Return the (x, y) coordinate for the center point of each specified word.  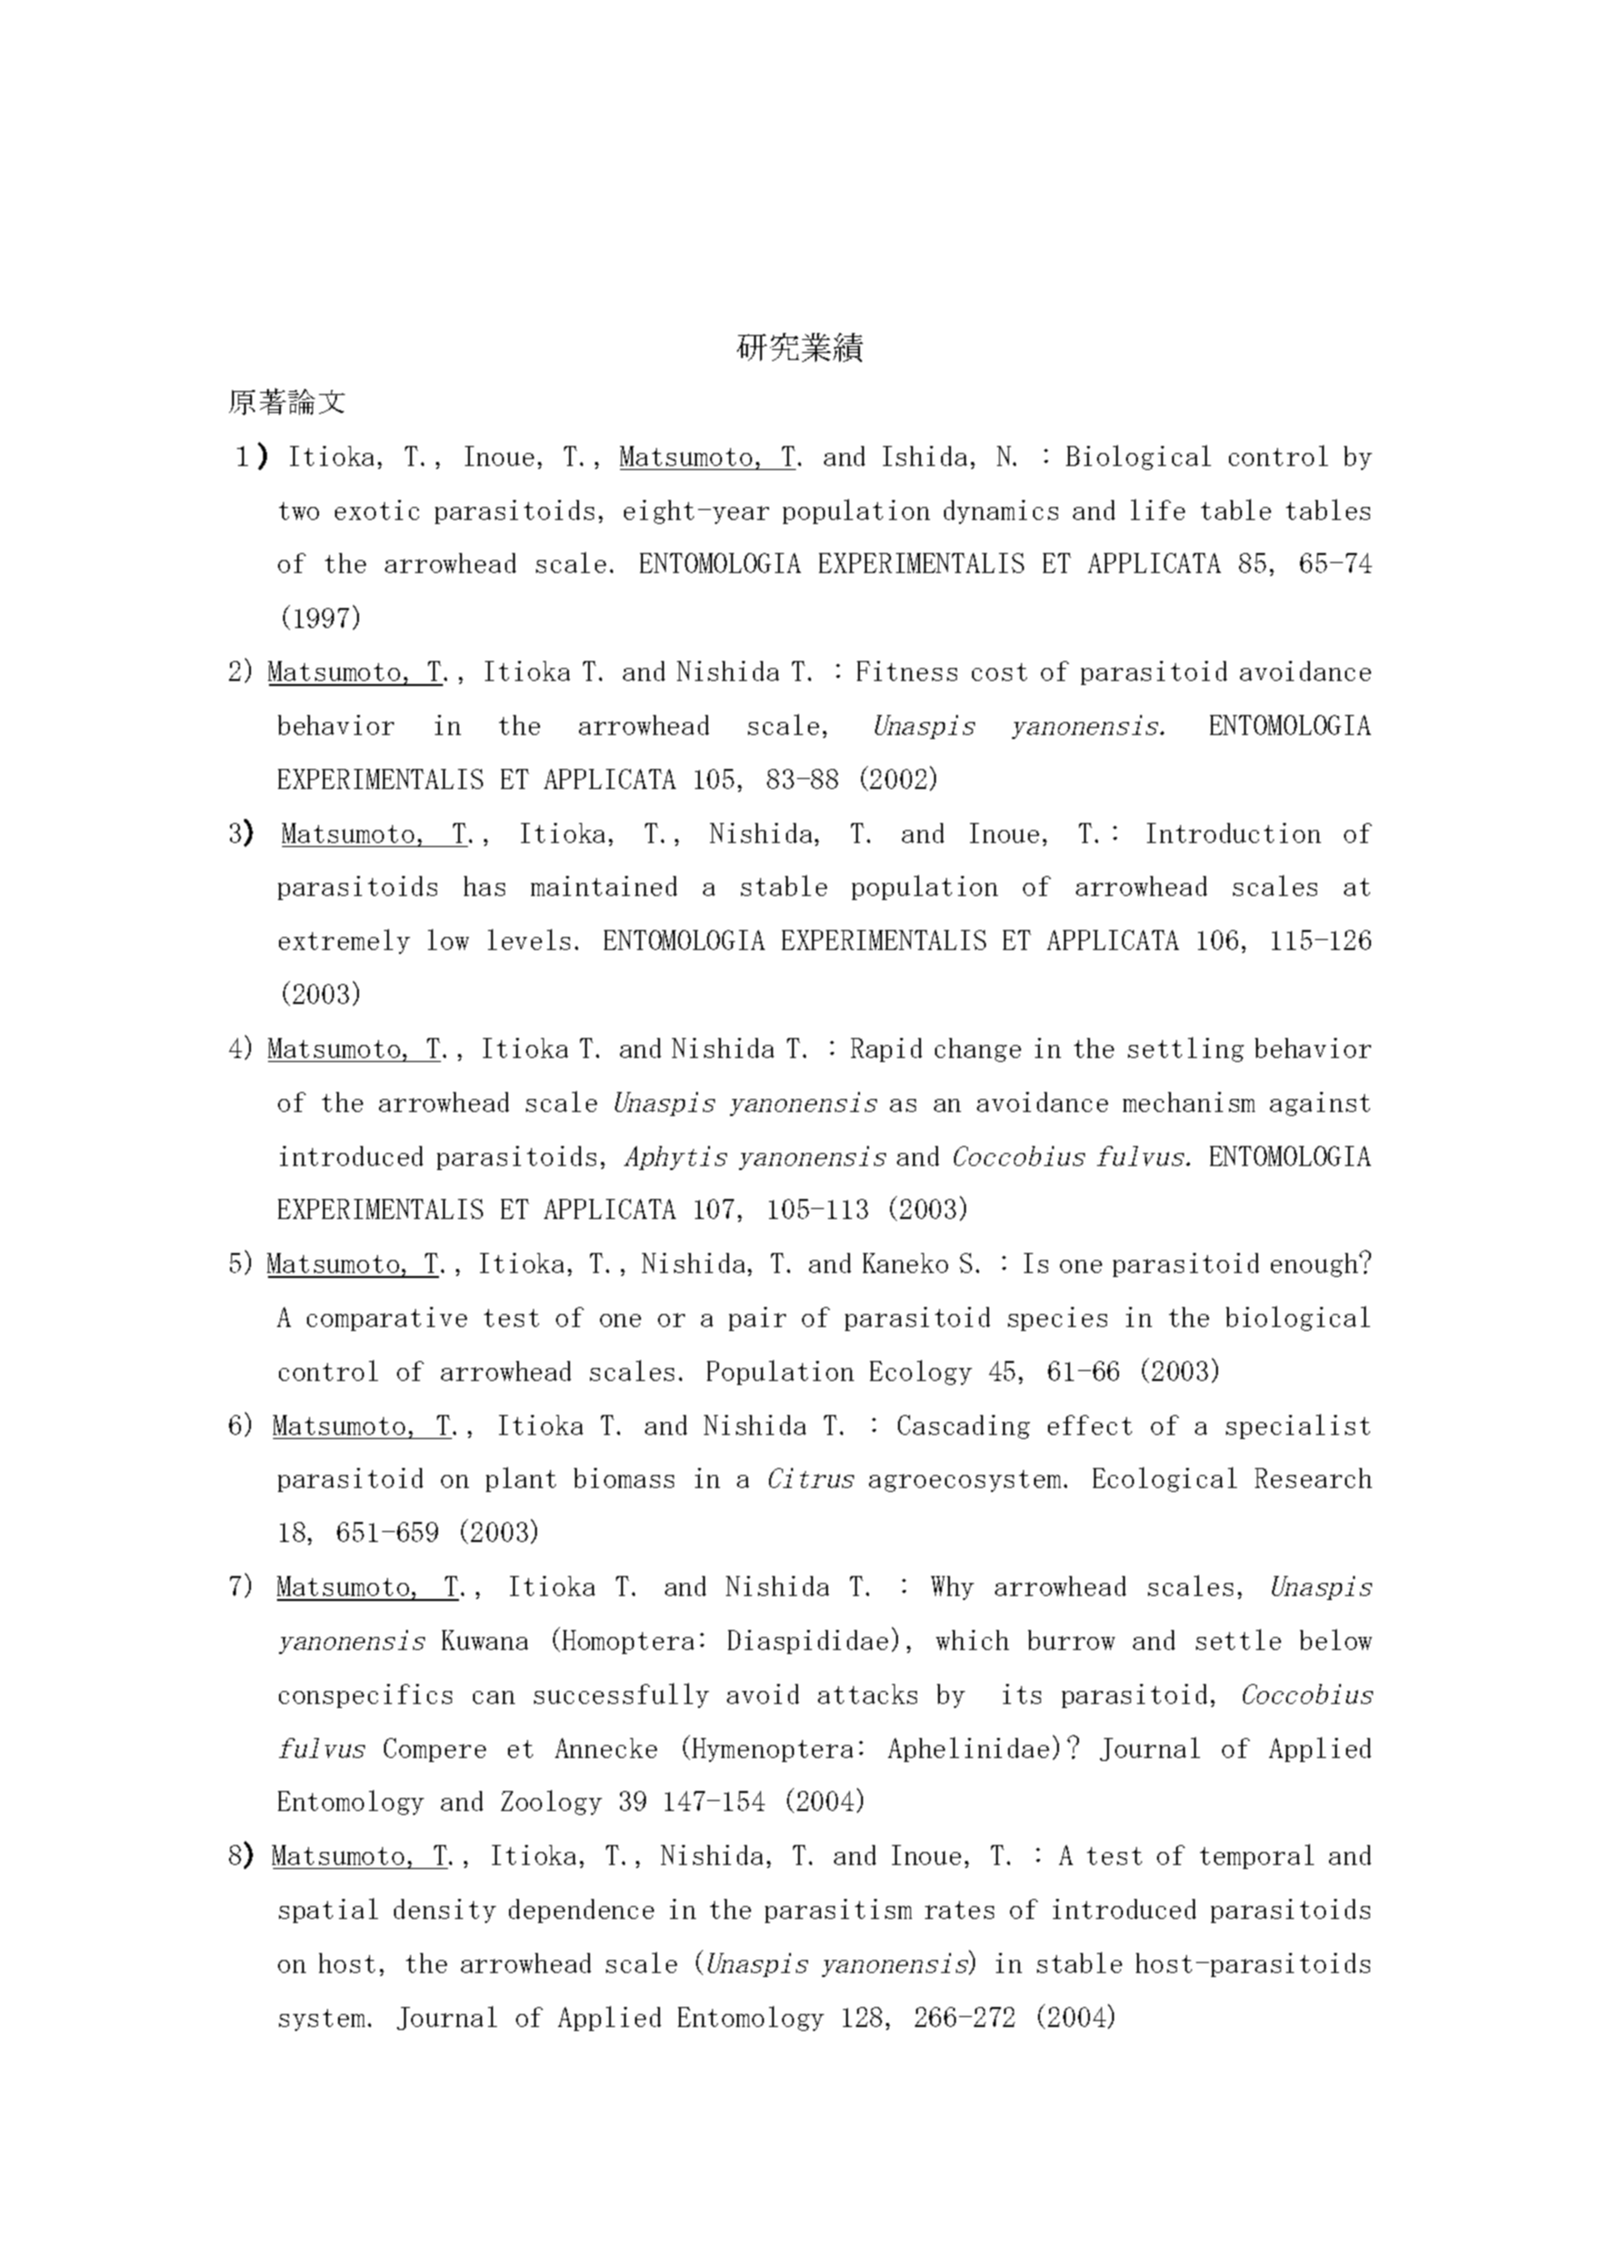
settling (1186, 1049)
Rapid (886, 1050)
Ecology (921, 1372)
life (1158, 509)
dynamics (1001, 512)
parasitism (838, 1911)
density (445, 1911)
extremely (344, 941)
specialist (1298, 1426)
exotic (377, 510)
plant (521, 1479)
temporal (1257, 1856)
